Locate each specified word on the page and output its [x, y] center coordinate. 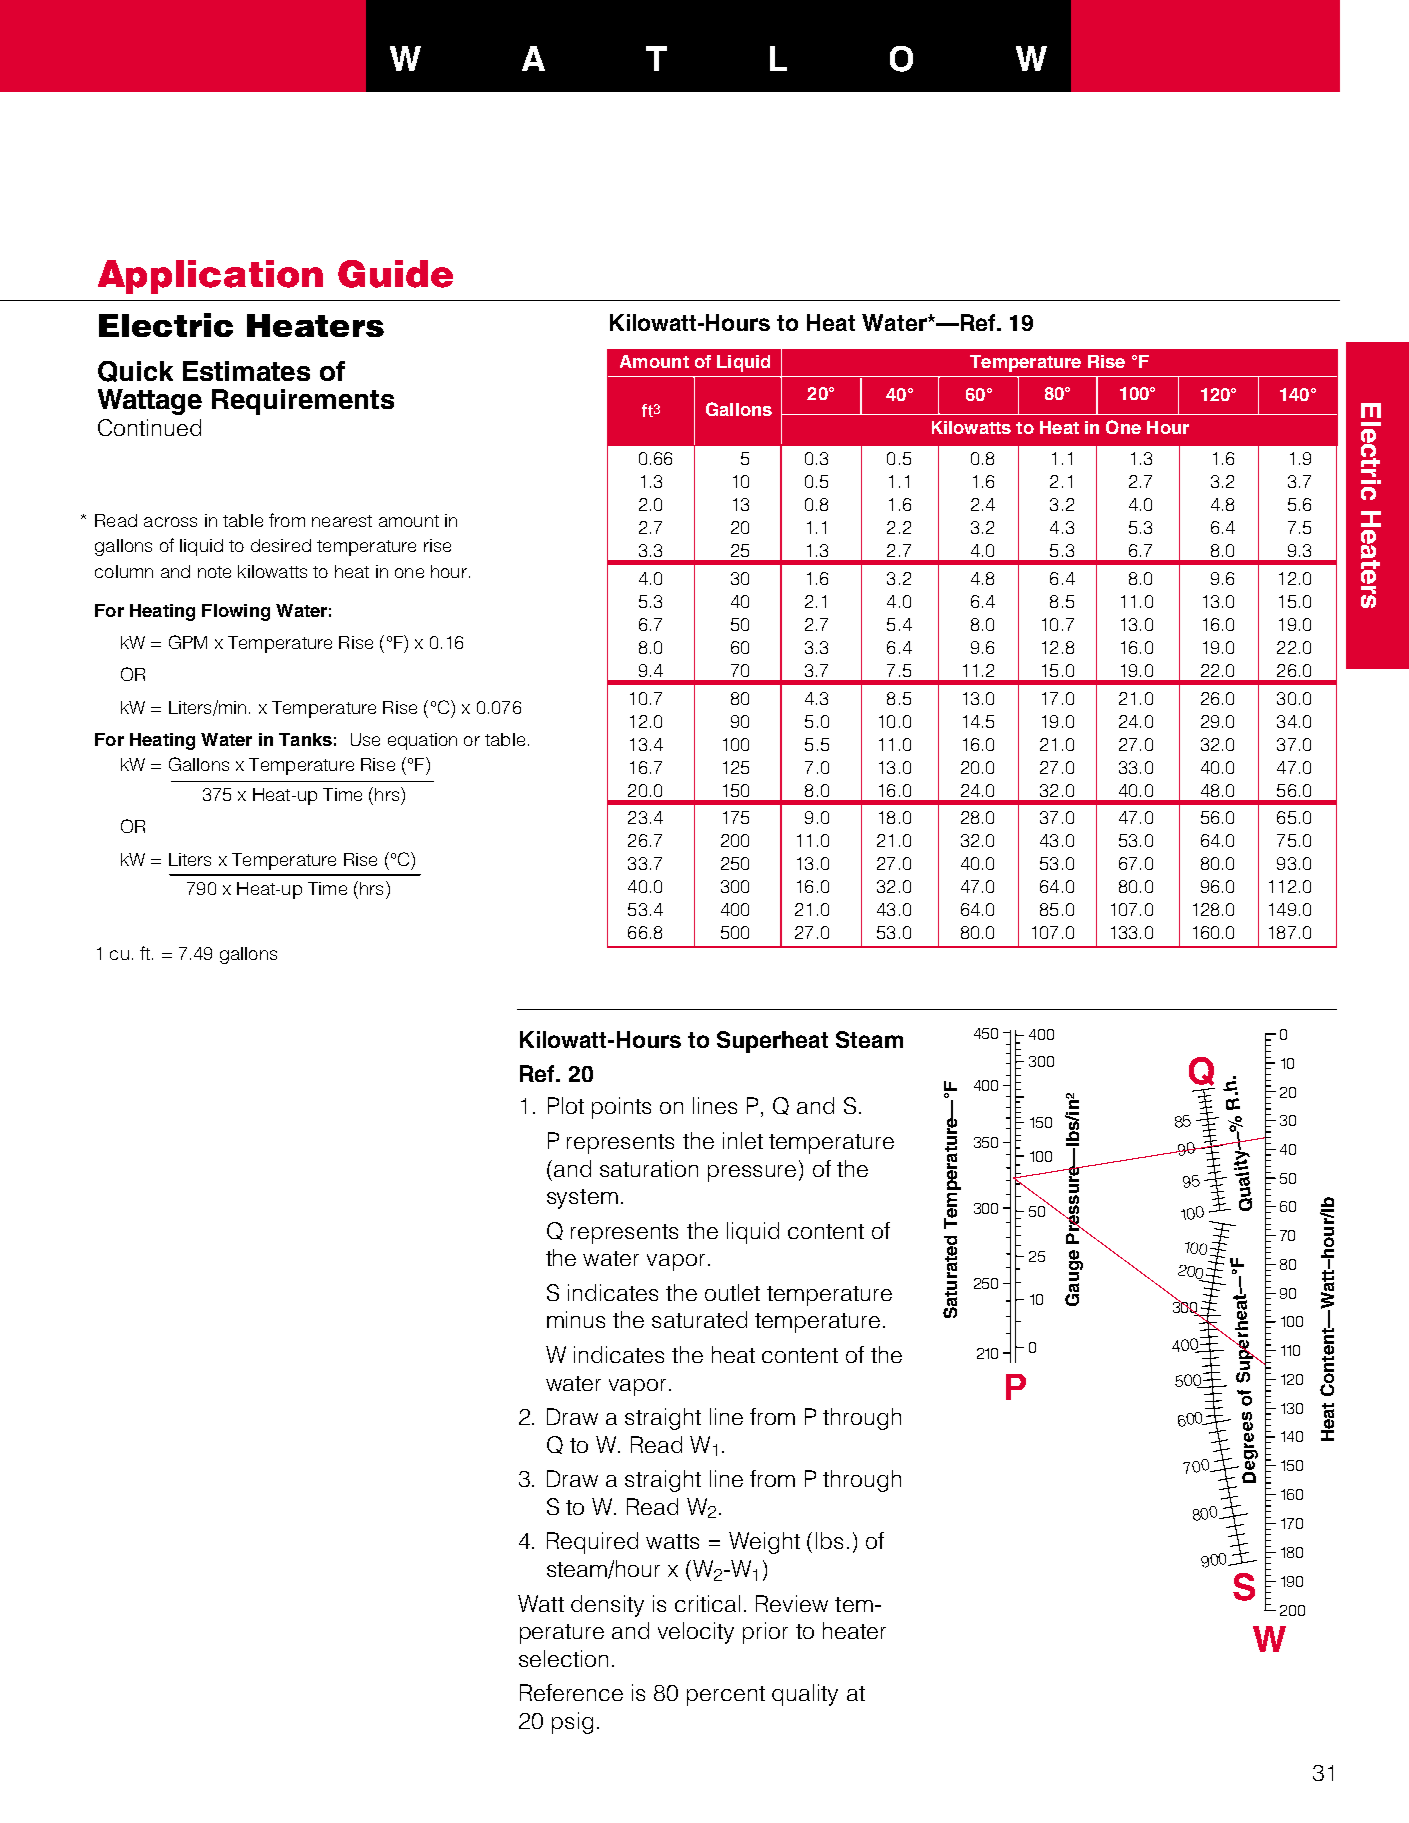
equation [422, 741]
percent [726, 1696]
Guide [395, 274]
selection [563, 1658]
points [621, 1108]
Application [210, 277]
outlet [732, 1292]
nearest [342, 521]
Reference [571, 1692]
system [582, 1199]
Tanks [305, 739]
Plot [566, 1105]
